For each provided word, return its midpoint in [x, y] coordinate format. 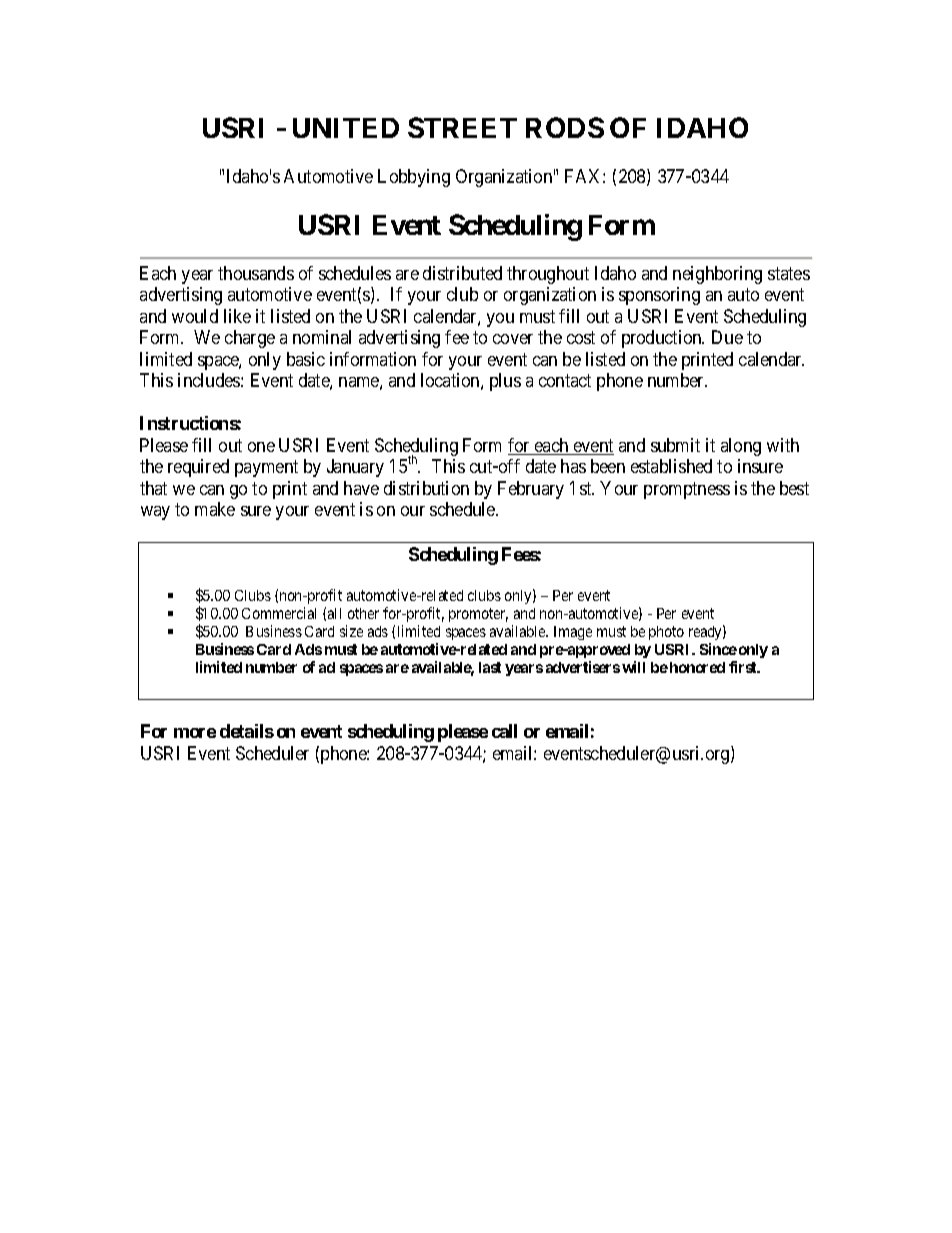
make [215, 509]
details [247, 731]
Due [727, 337]
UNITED [346, 128]
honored [697, 667]
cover [513, 339]
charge [250, 339]
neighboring [717, 275]
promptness [687, 490]
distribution [426, 488]
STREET [462, 127]
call [504, 731]
